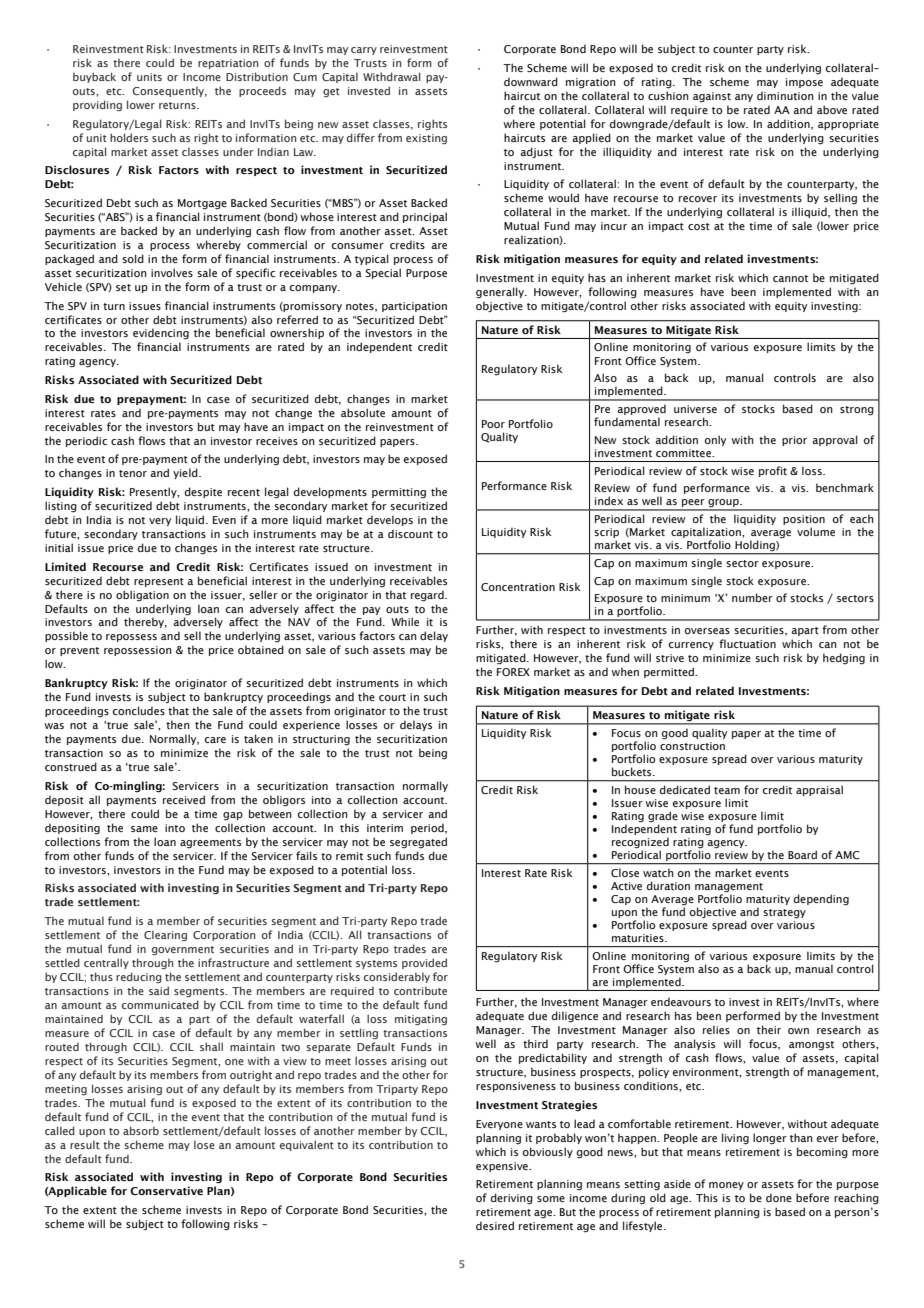 This image has height=1308, width=924. What do you see at coordinates (142, 596) in the image?
I see `obligation` at bounding box center [142, 596].
